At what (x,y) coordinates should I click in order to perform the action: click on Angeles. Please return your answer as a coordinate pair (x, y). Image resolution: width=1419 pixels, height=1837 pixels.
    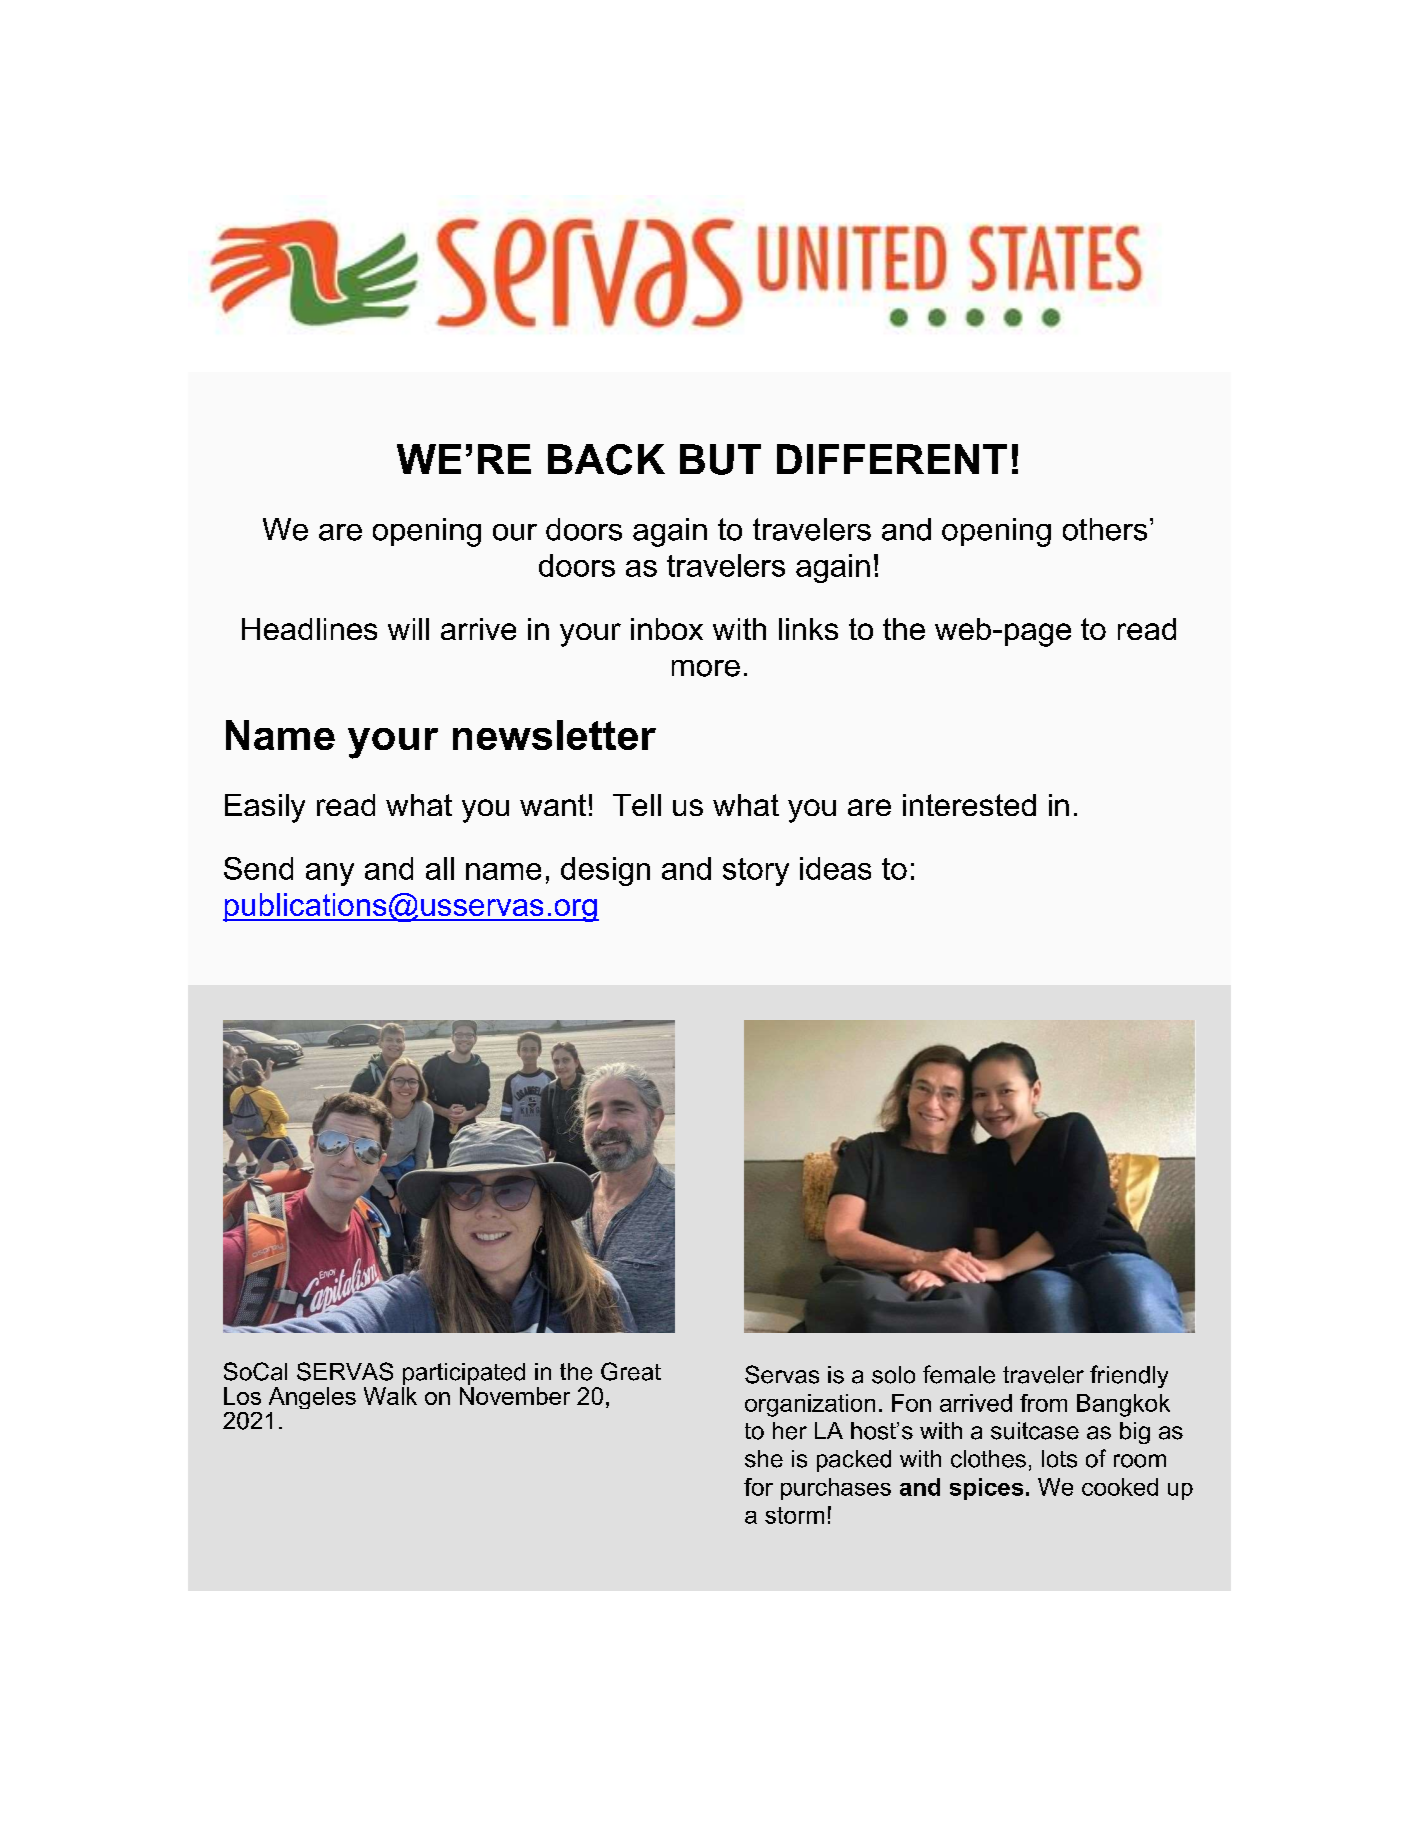
    Looking at the image, I should click on (312, 1398).
